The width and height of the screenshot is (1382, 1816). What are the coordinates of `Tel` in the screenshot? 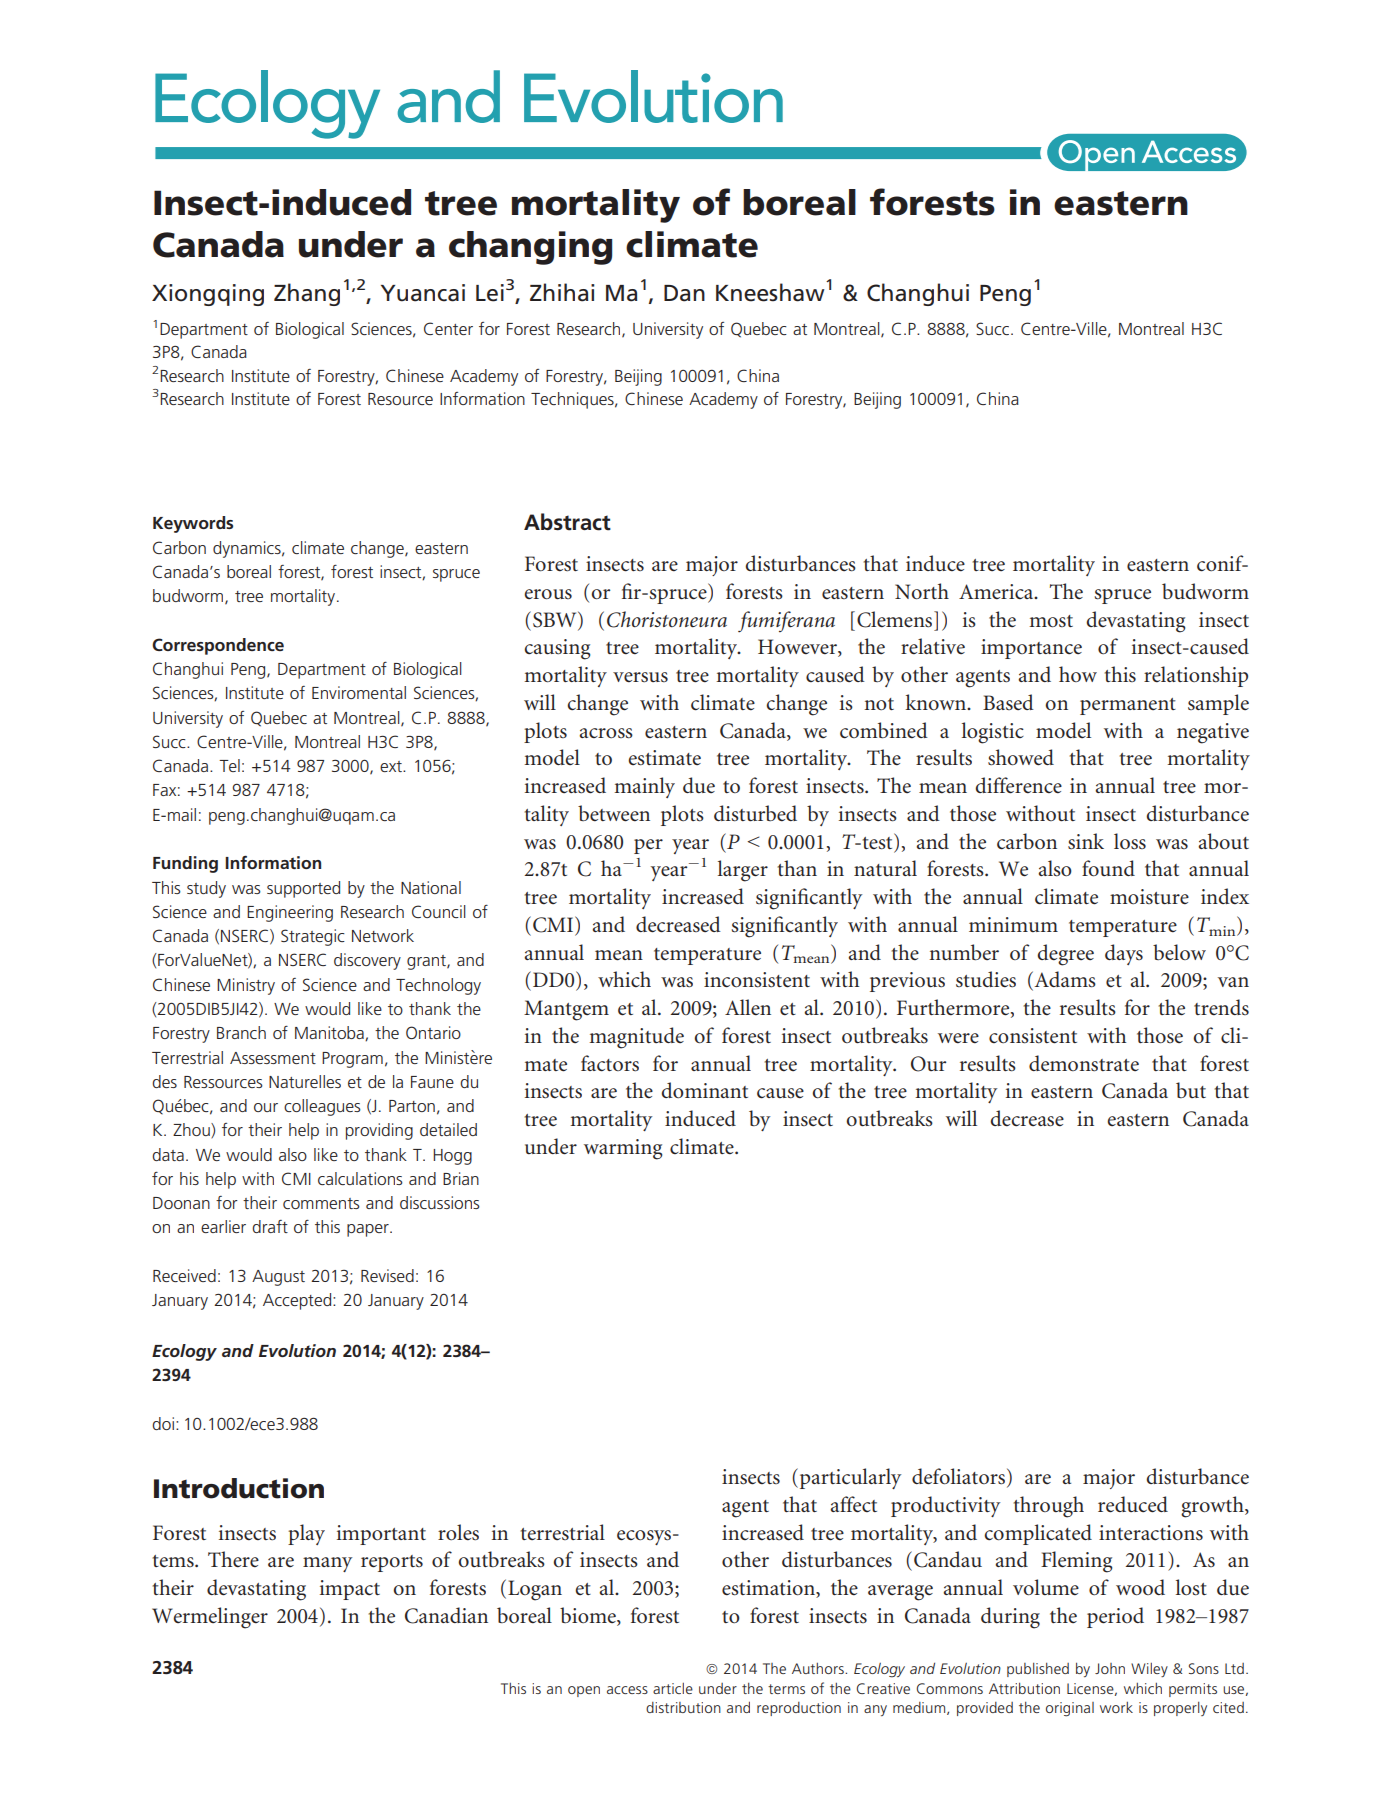 It's located at (229, 765).
